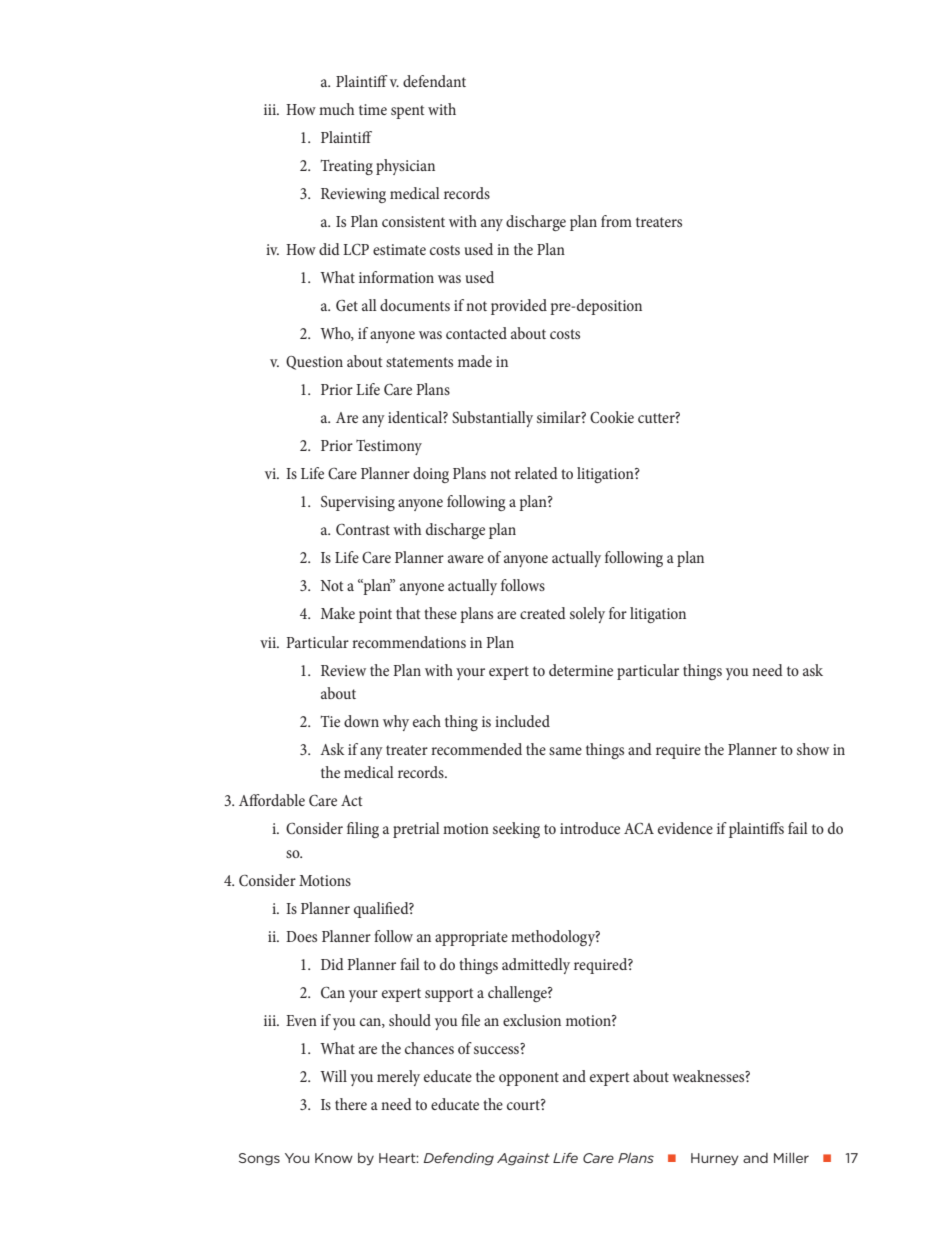 The image size is (952, 1233). I want to click on show, so click(813, 749).
